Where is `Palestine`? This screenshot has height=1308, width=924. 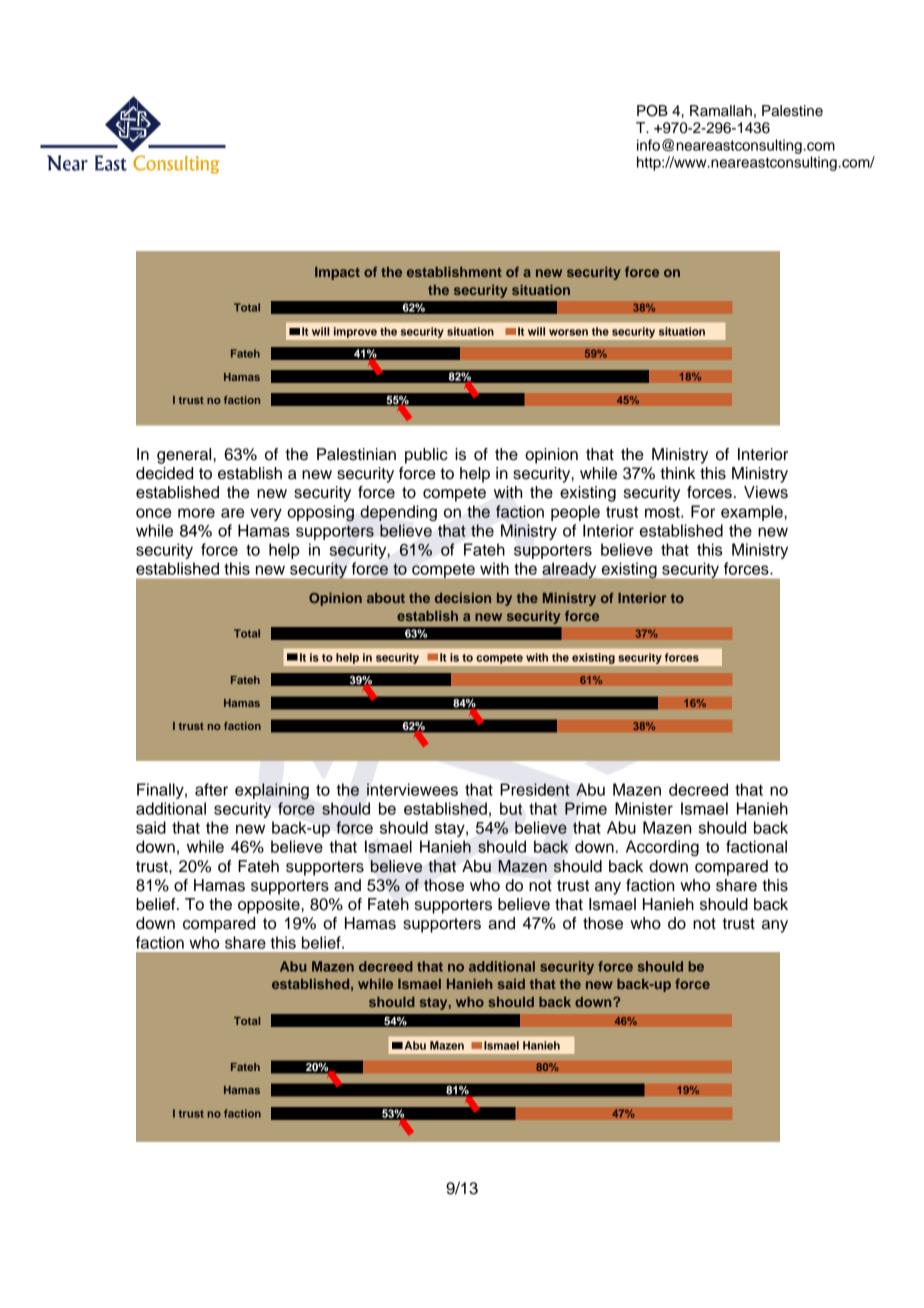 Palestine is located at coordinates (792, 111).
